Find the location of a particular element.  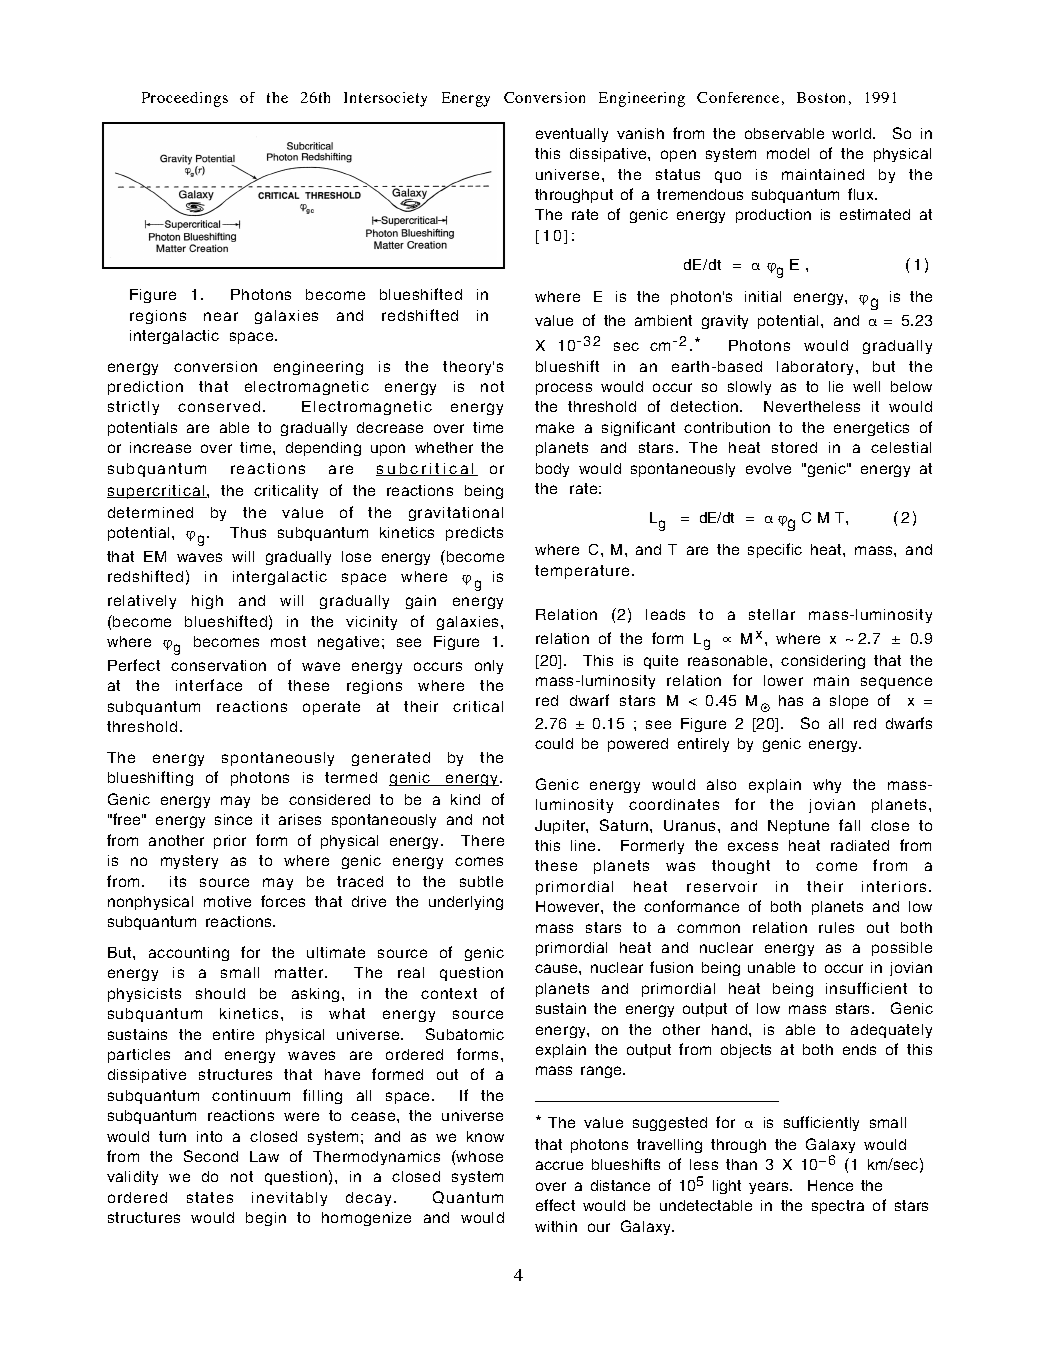

prior is located at coordinates (230, 842).
